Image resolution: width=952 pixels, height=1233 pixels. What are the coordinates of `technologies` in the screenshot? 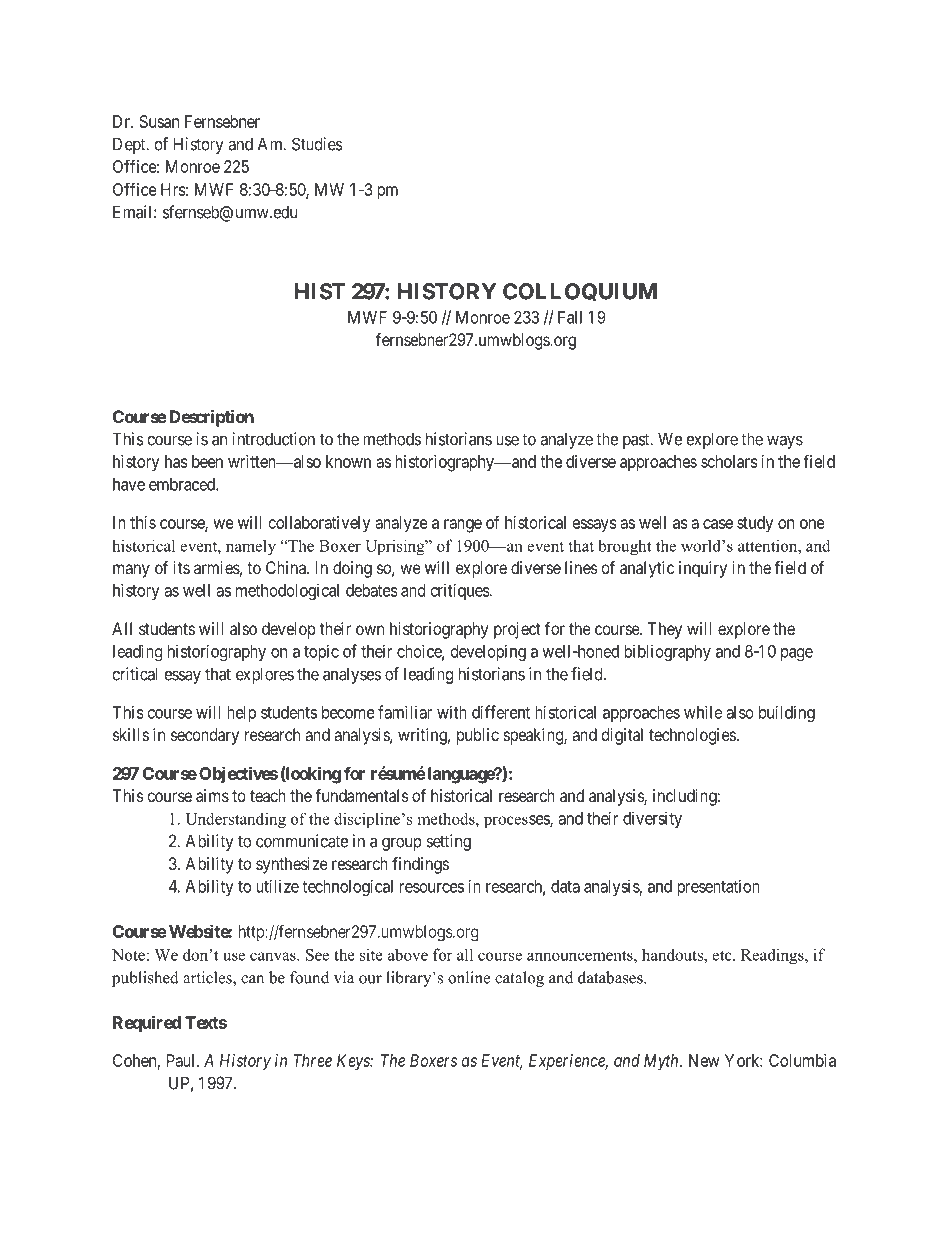 It's located at (692, 736).
